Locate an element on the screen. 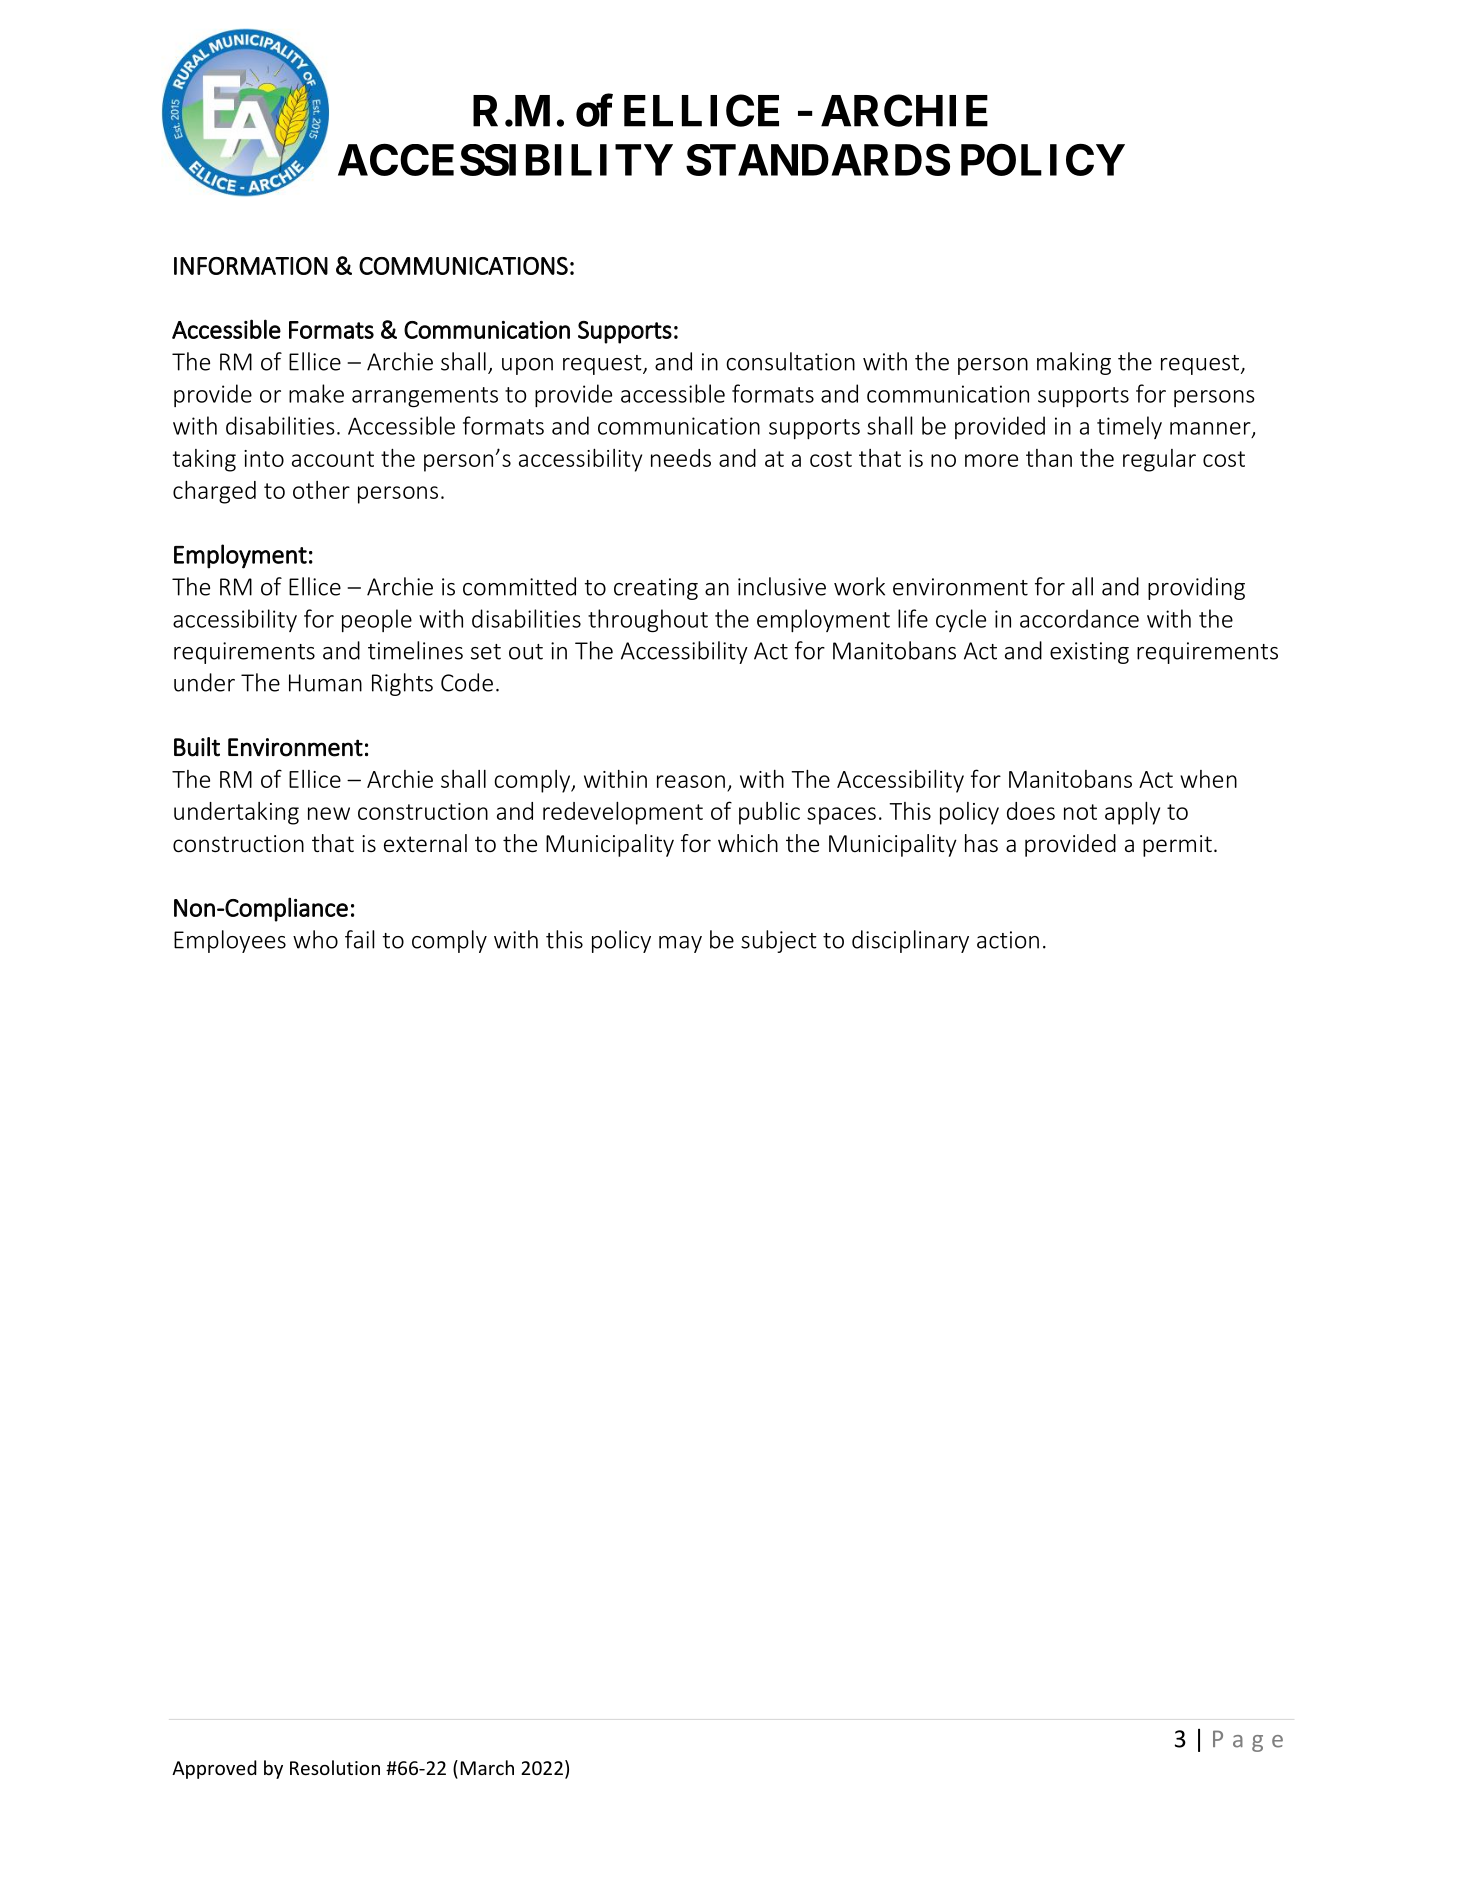 The height and width of the screenshot is (1893, 1463). Approved is located at coordinates (214, 1769).
